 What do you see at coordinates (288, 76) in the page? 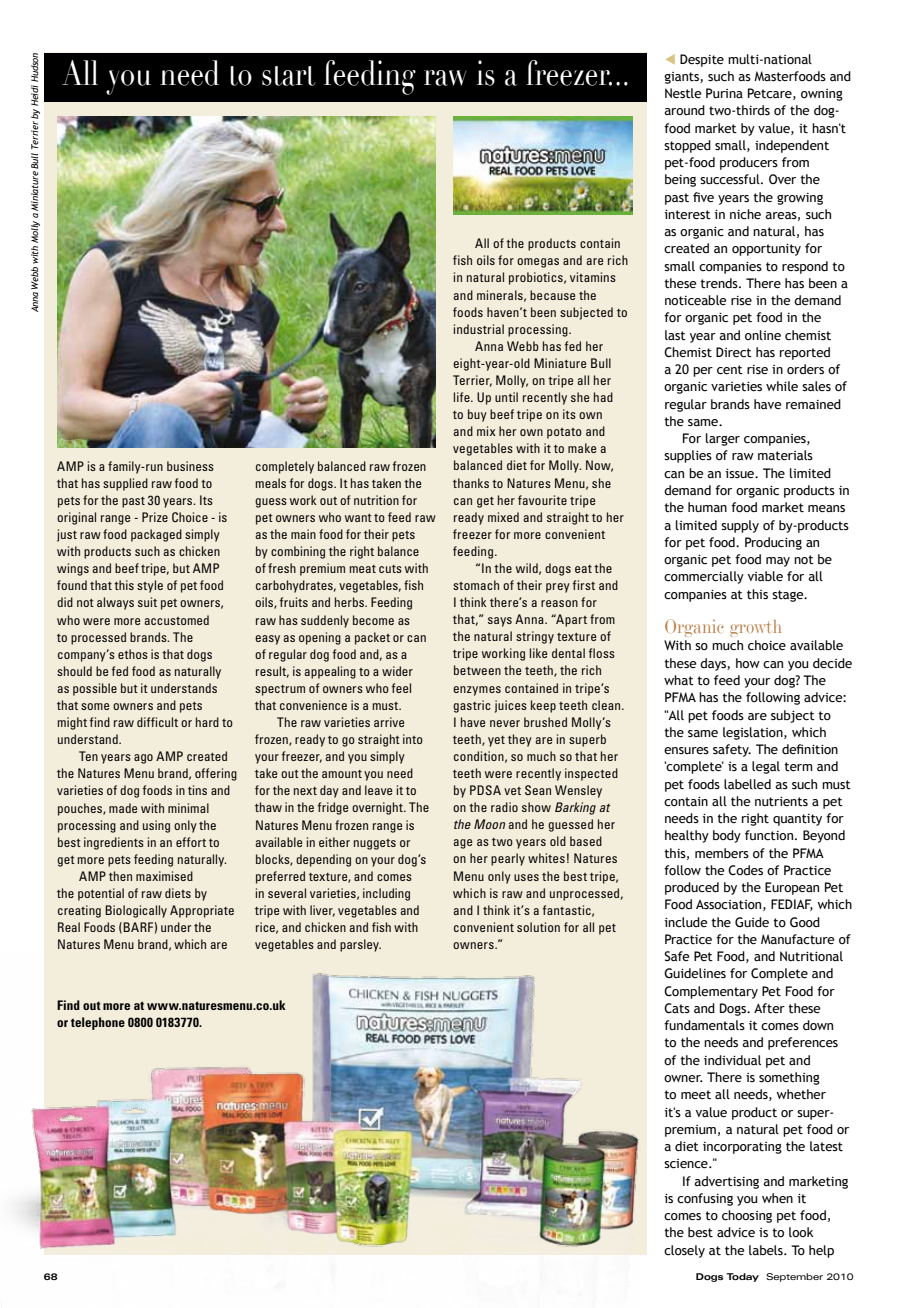
I see `start` at bounding box center [288, 76].
